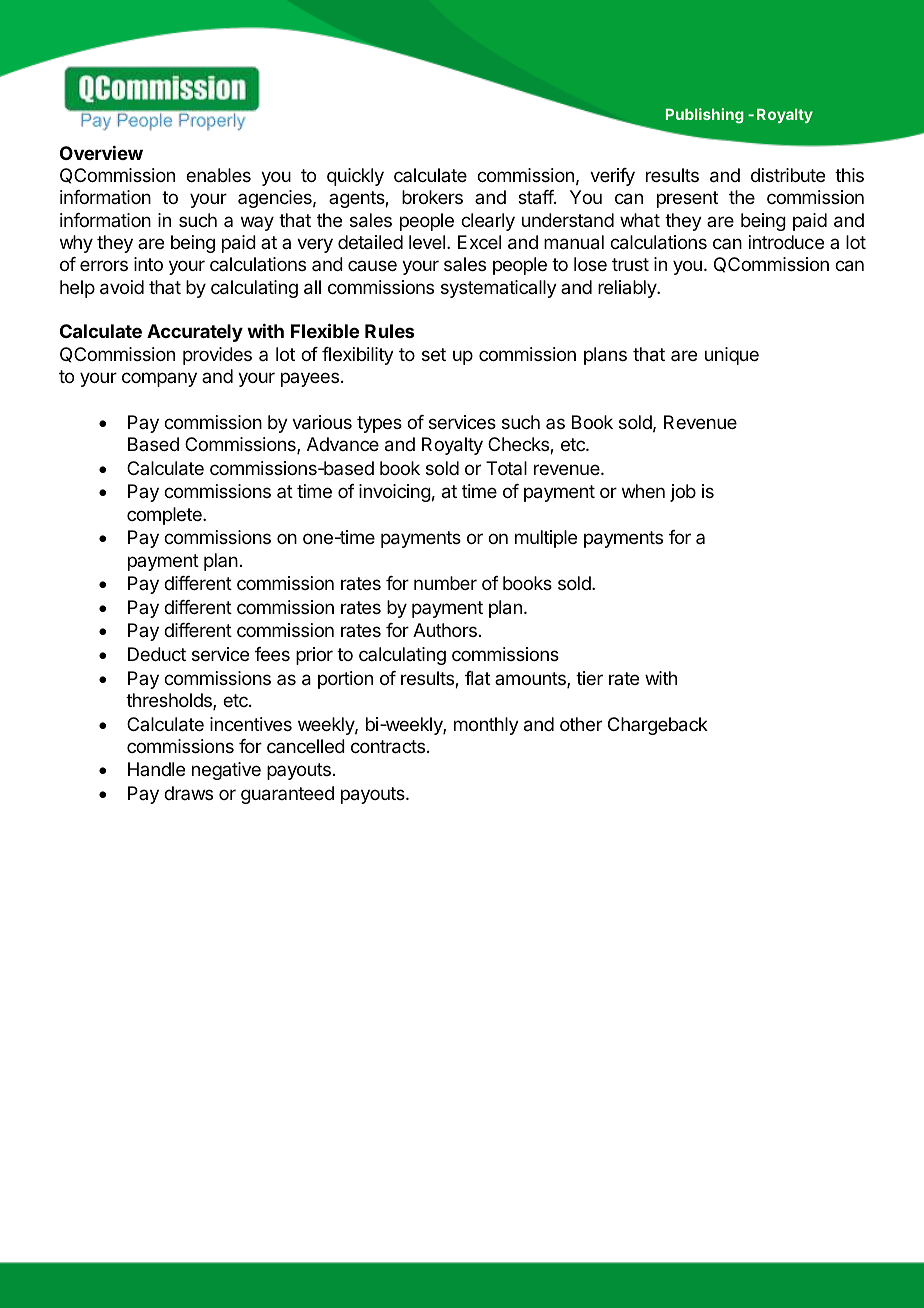  Describe the element at coordinates (156, 769) in the screenshot. I see `Handle` at that location.
